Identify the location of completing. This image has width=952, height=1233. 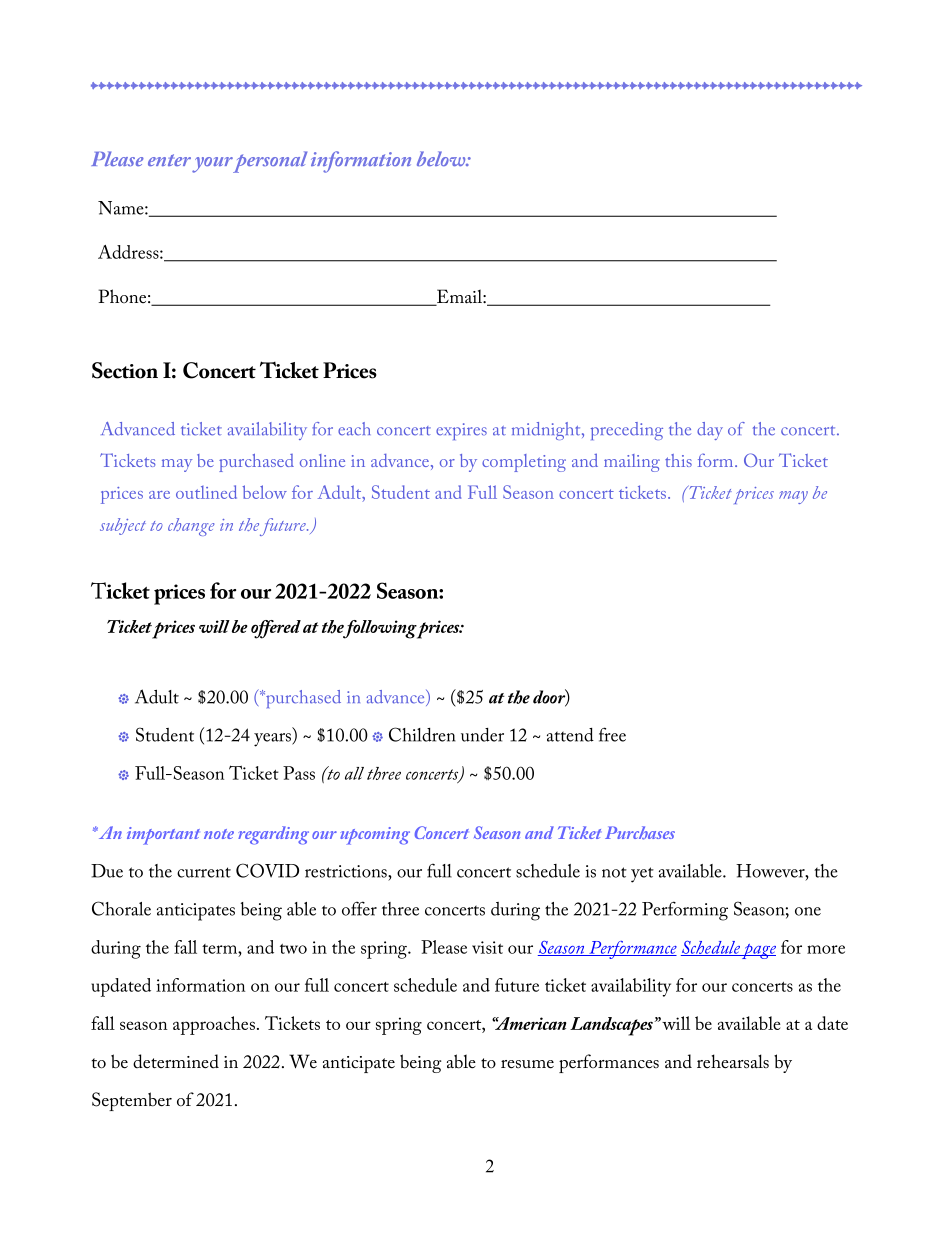
(524, 463).
